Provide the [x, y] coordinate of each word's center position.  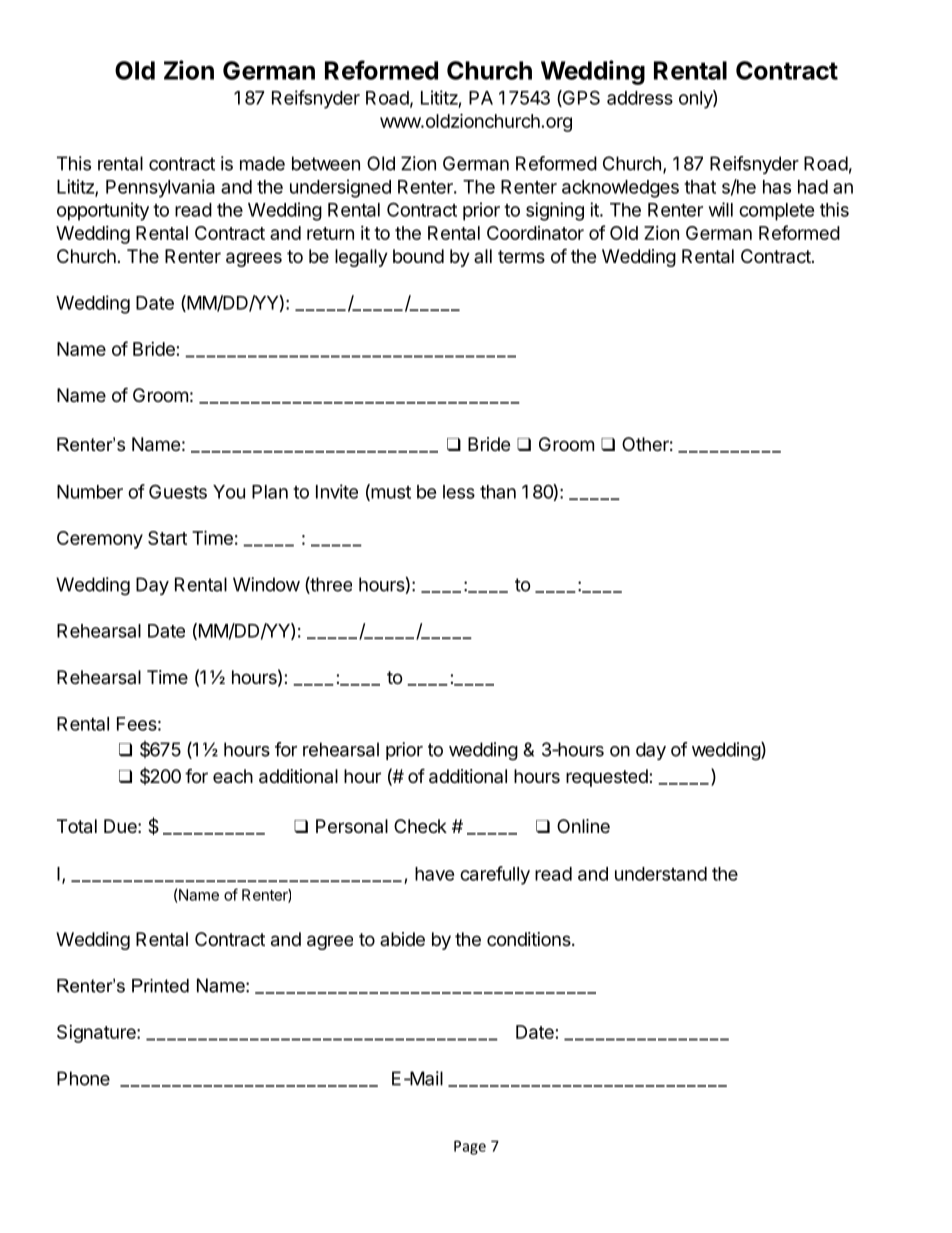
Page [470, 1147]
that [700, 187]
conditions [530, 939]
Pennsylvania [160, 188]
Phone [83, 1078]
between [326, 163]
